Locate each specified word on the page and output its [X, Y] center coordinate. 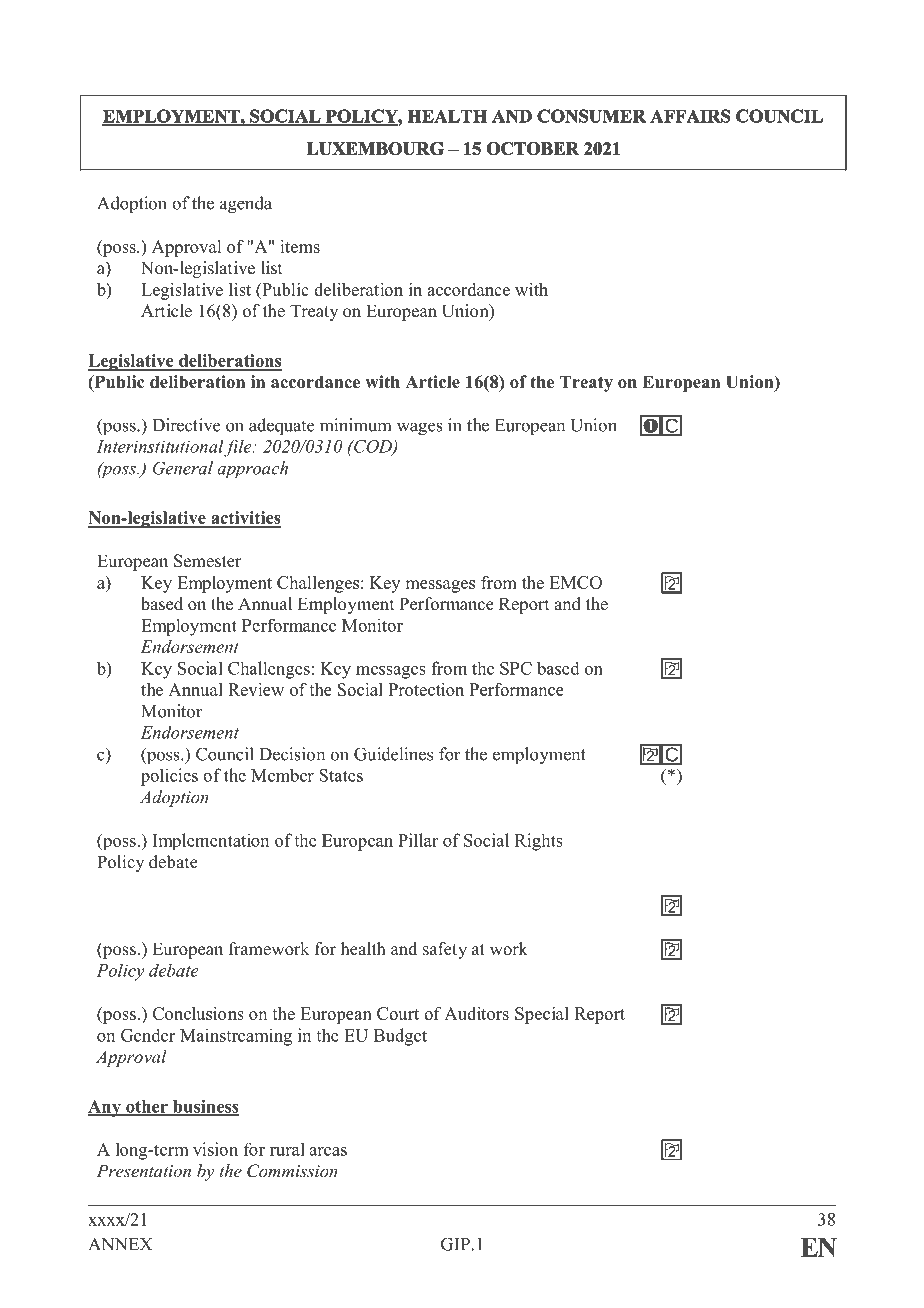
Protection [426, 689]
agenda [246, 205]
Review [256, 689]
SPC [516, 668]
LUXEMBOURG [375, 148]
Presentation [143, 1170]
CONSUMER [591, 116]
